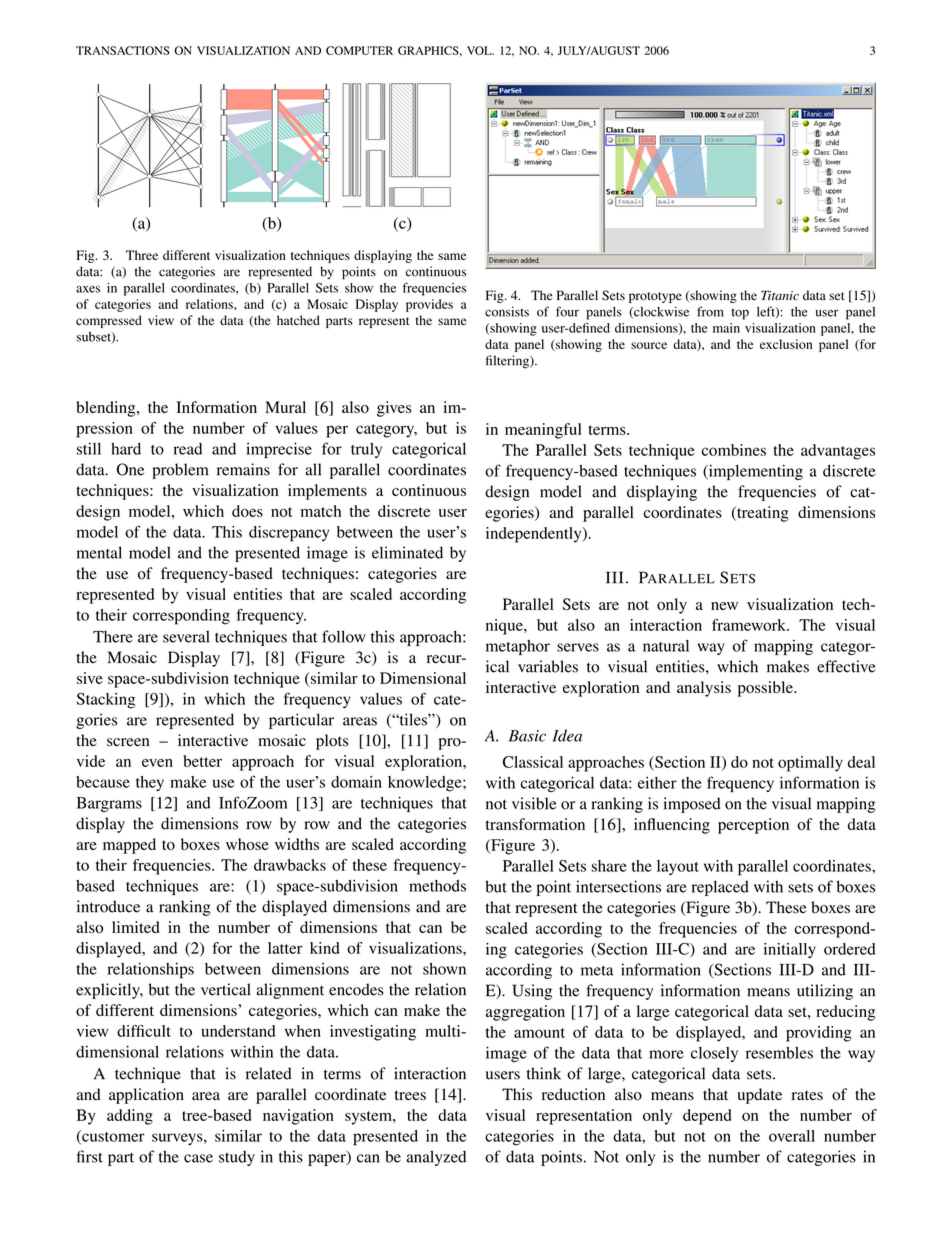 The image size is (952, 1233). What do you see at coordinates (136, 927) in the page?
I see `limited` at bounding box center [136, 927].
